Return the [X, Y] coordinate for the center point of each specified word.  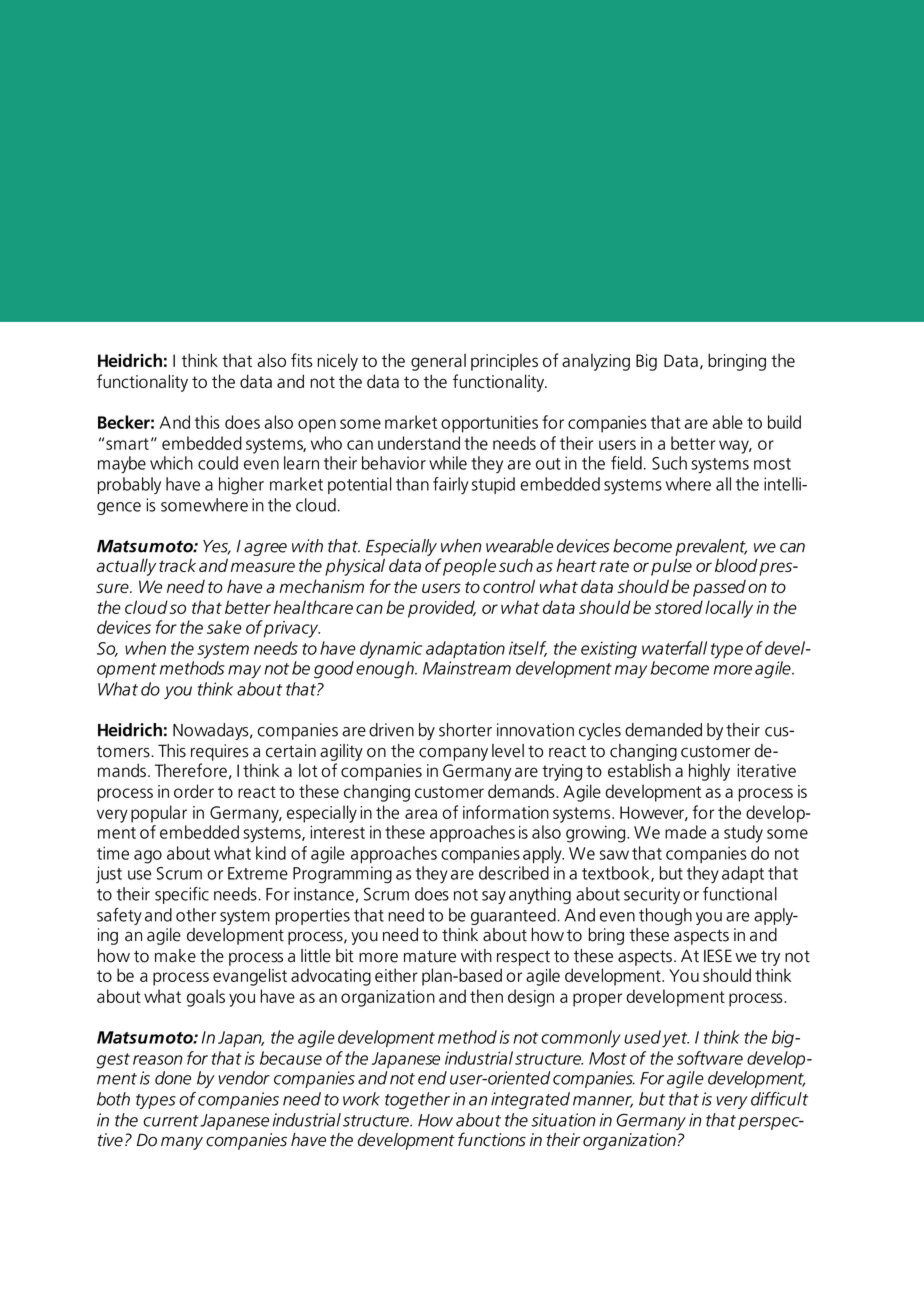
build [784, 422]
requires [220, 752]
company [453, 754]
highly [709, 772]
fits [302, 360]
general [438, 362]
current [171, 1121]
